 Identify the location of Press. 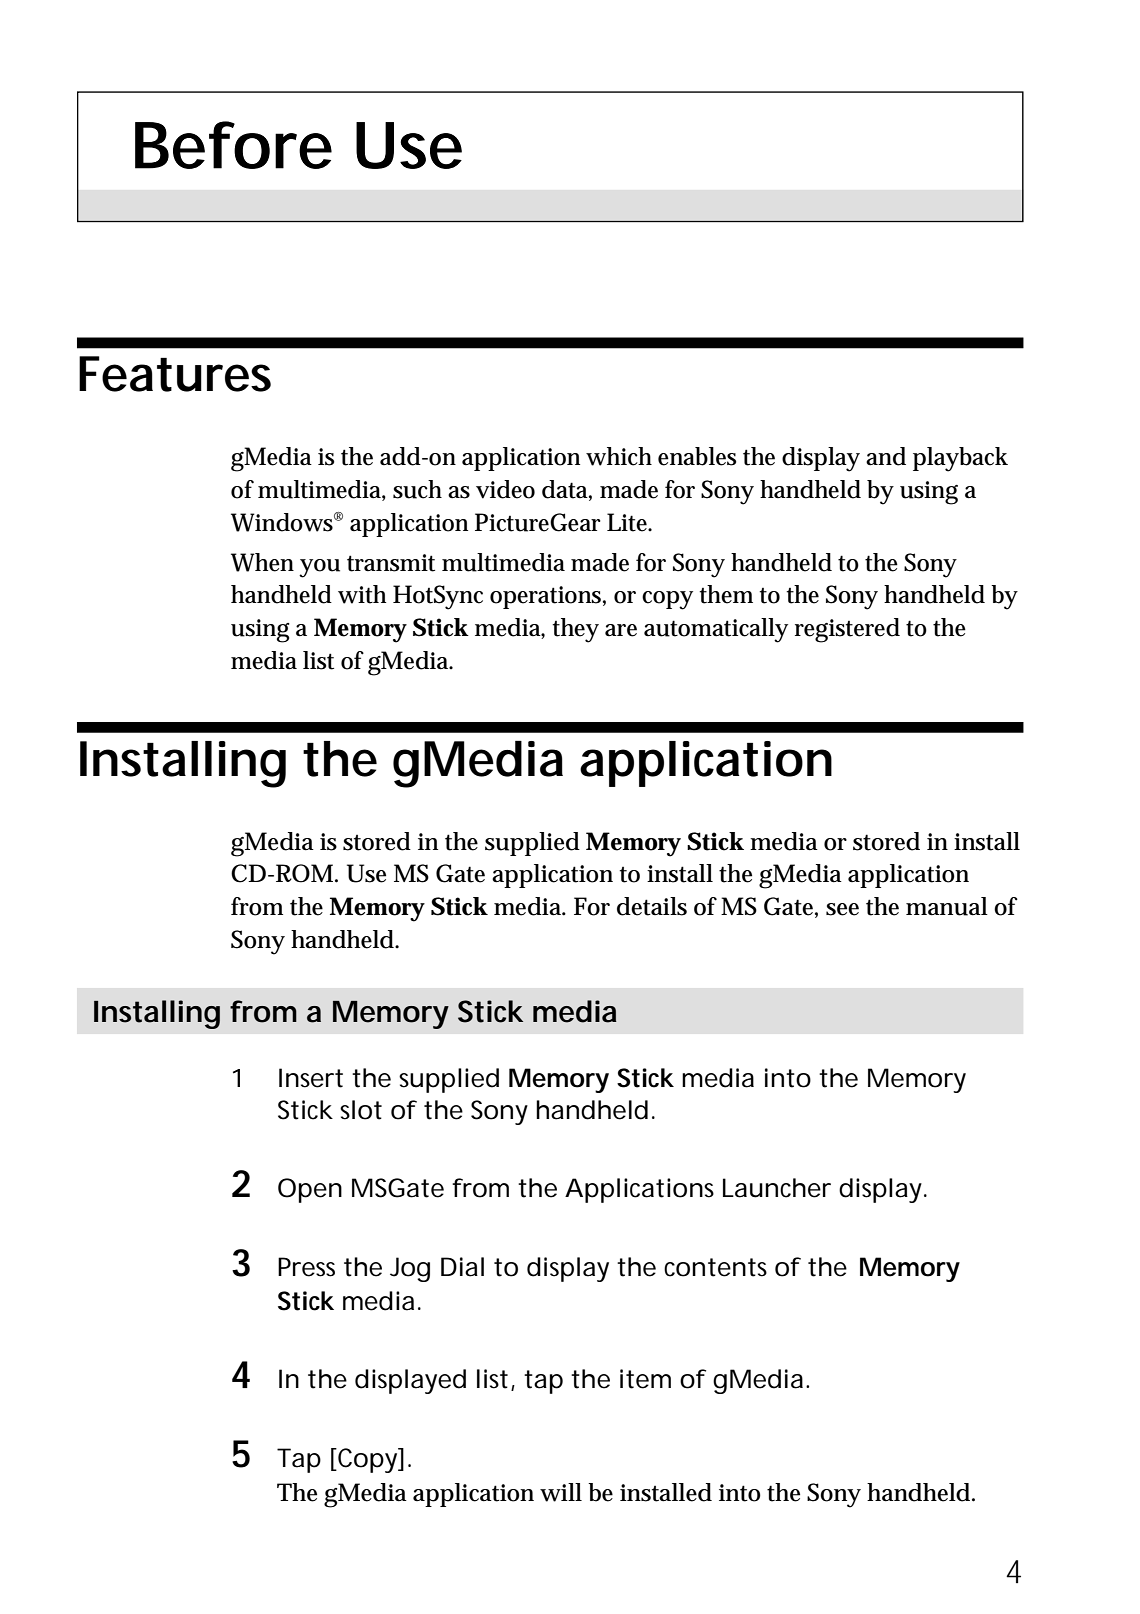
(306, 1267).
